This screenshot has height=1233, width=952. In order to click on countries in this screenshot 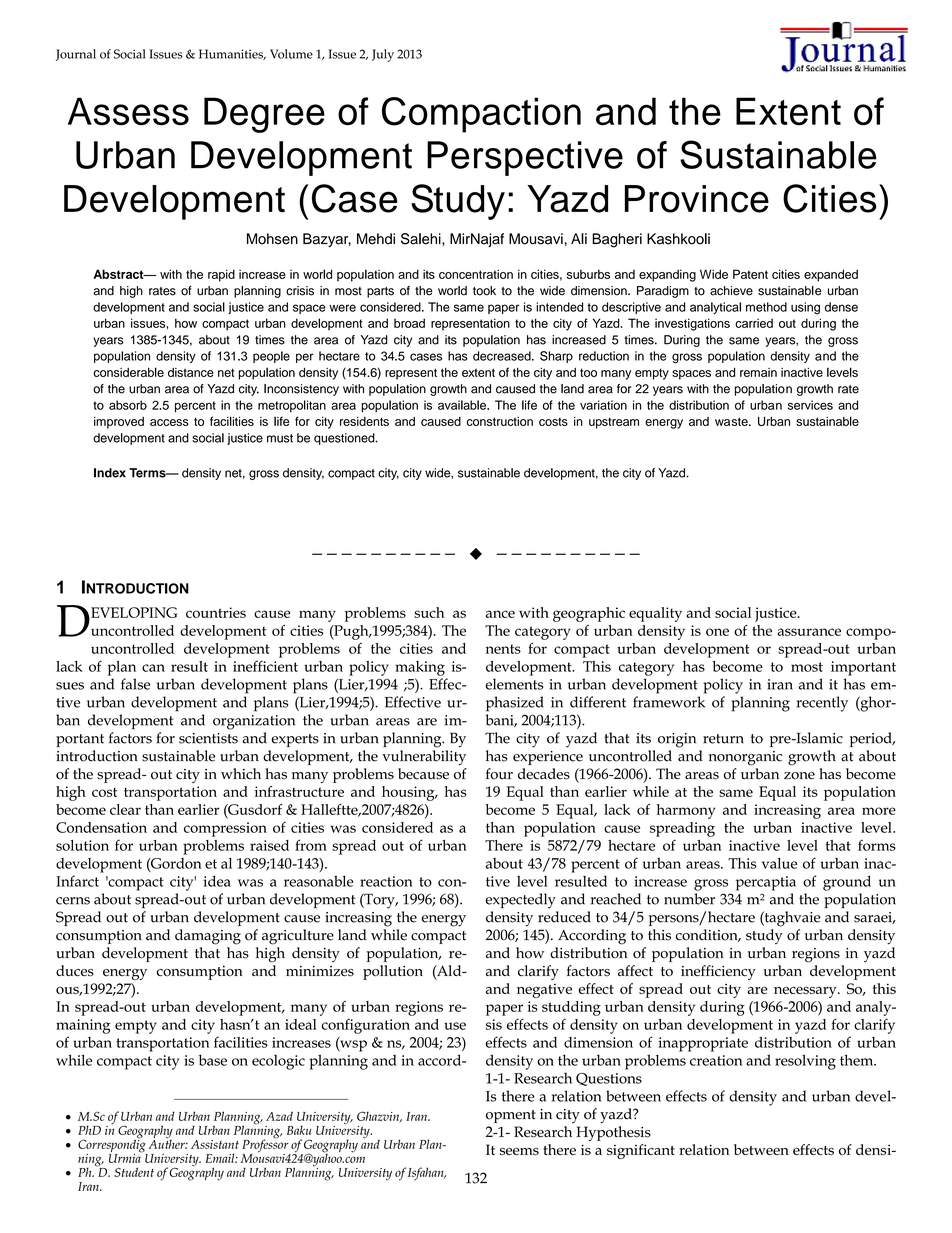, I will do `click(216, 612)`.
